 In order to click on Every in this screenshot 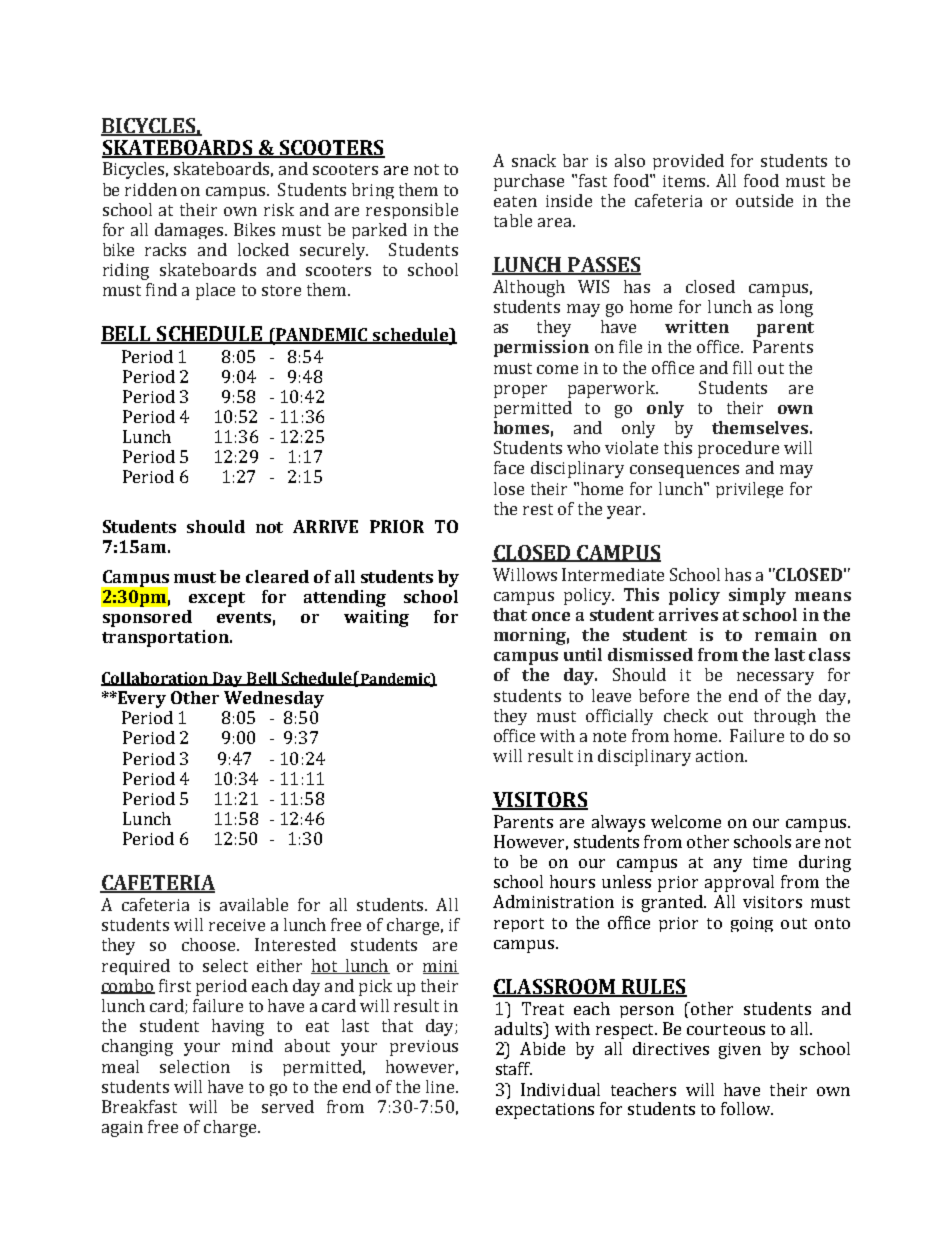, I will do `click(141, 699)`.
